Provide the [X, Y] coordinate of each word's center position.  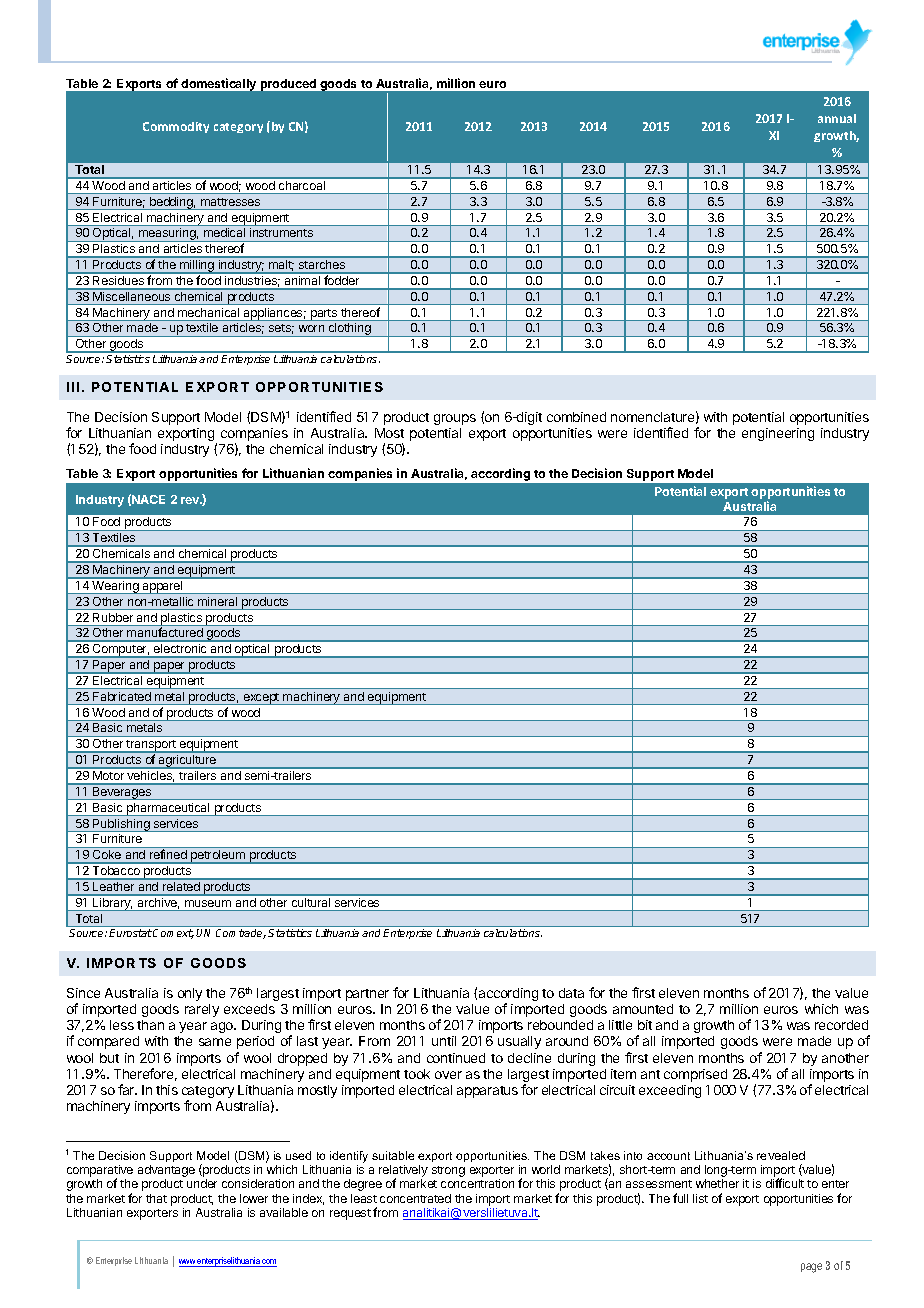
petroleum [218, 857]
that [156, 1198]
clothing [349, 330]
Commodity [176, 127]
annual [837, 118]
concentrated [415, 1198]
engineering [778, 434]
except [261, 699]
